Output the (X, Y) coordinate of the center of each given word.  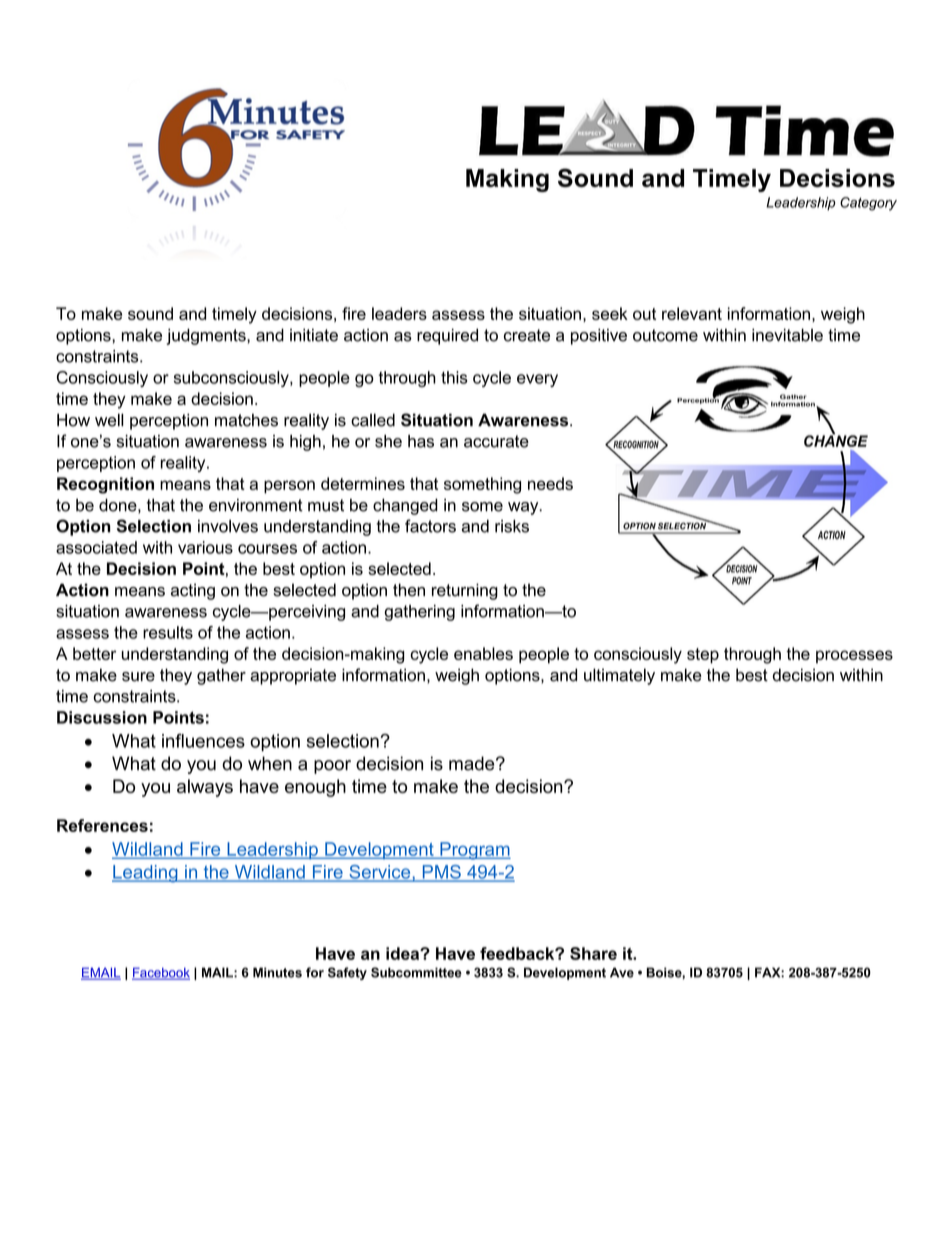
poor (332, 767)
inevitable (787, 335)
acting (193, 591)
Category (868, 204)
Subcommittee (416, 972)
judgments (207, 336)
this (454, 377)
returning (465, 591)
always (205, 788)
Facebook (161, 973)
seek (610, 313)
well (109, 420)
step (703, 656)
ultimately (619, 676)
